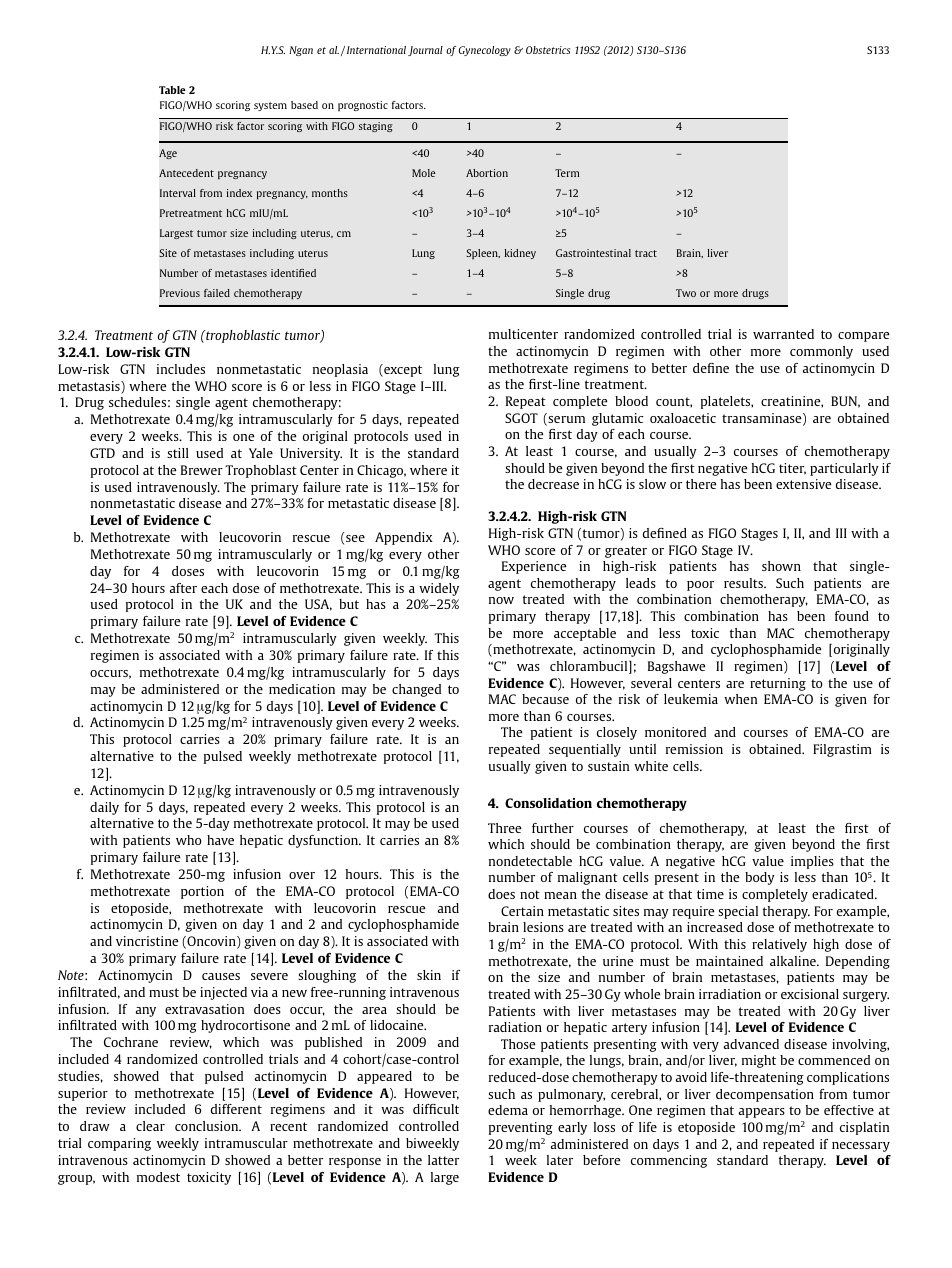  I want to click on Gynecology, so click(485, 51).
